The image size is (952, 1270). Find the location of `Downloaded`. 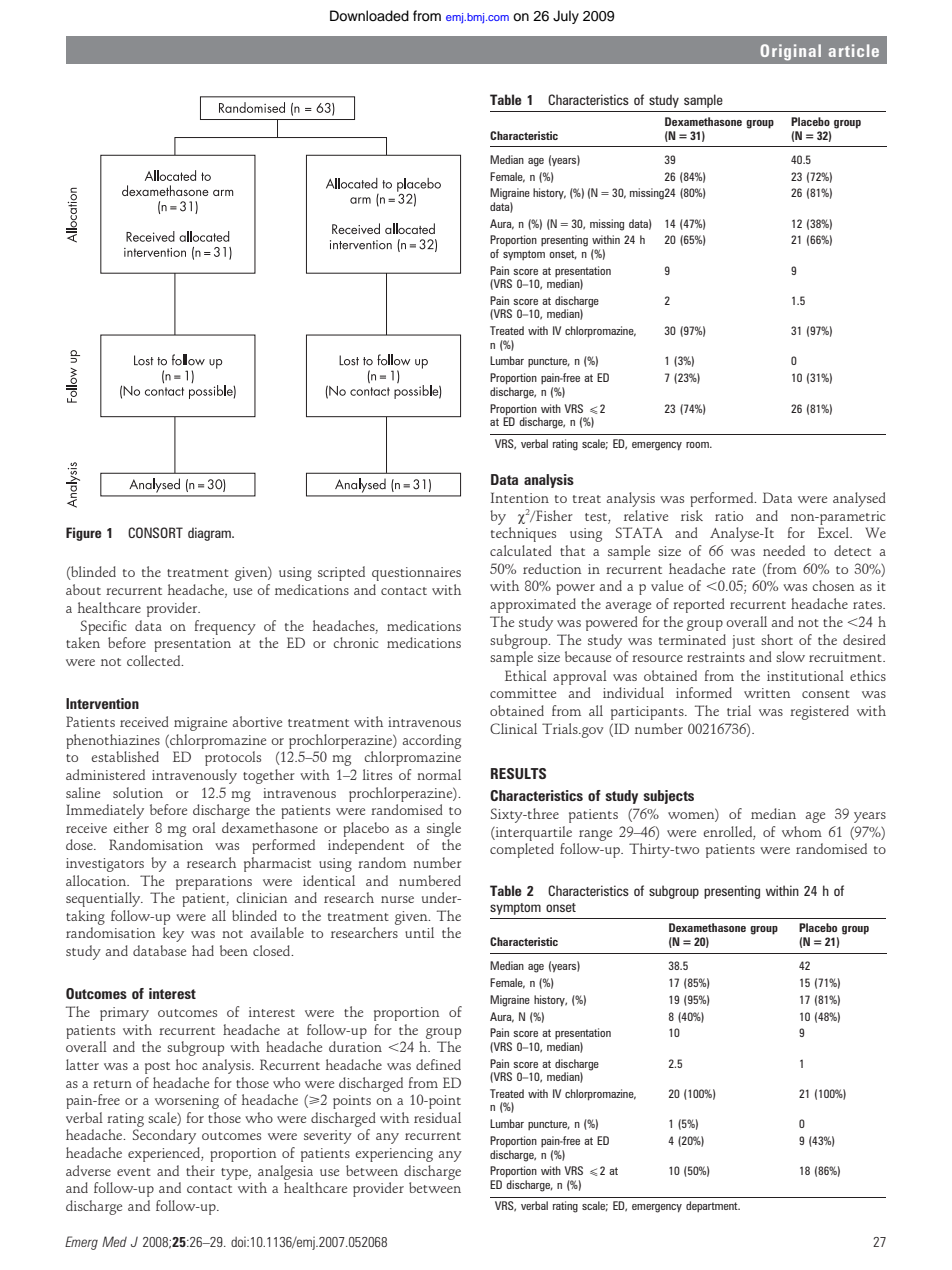

Downloaded is located at coordinates (369, 16).
